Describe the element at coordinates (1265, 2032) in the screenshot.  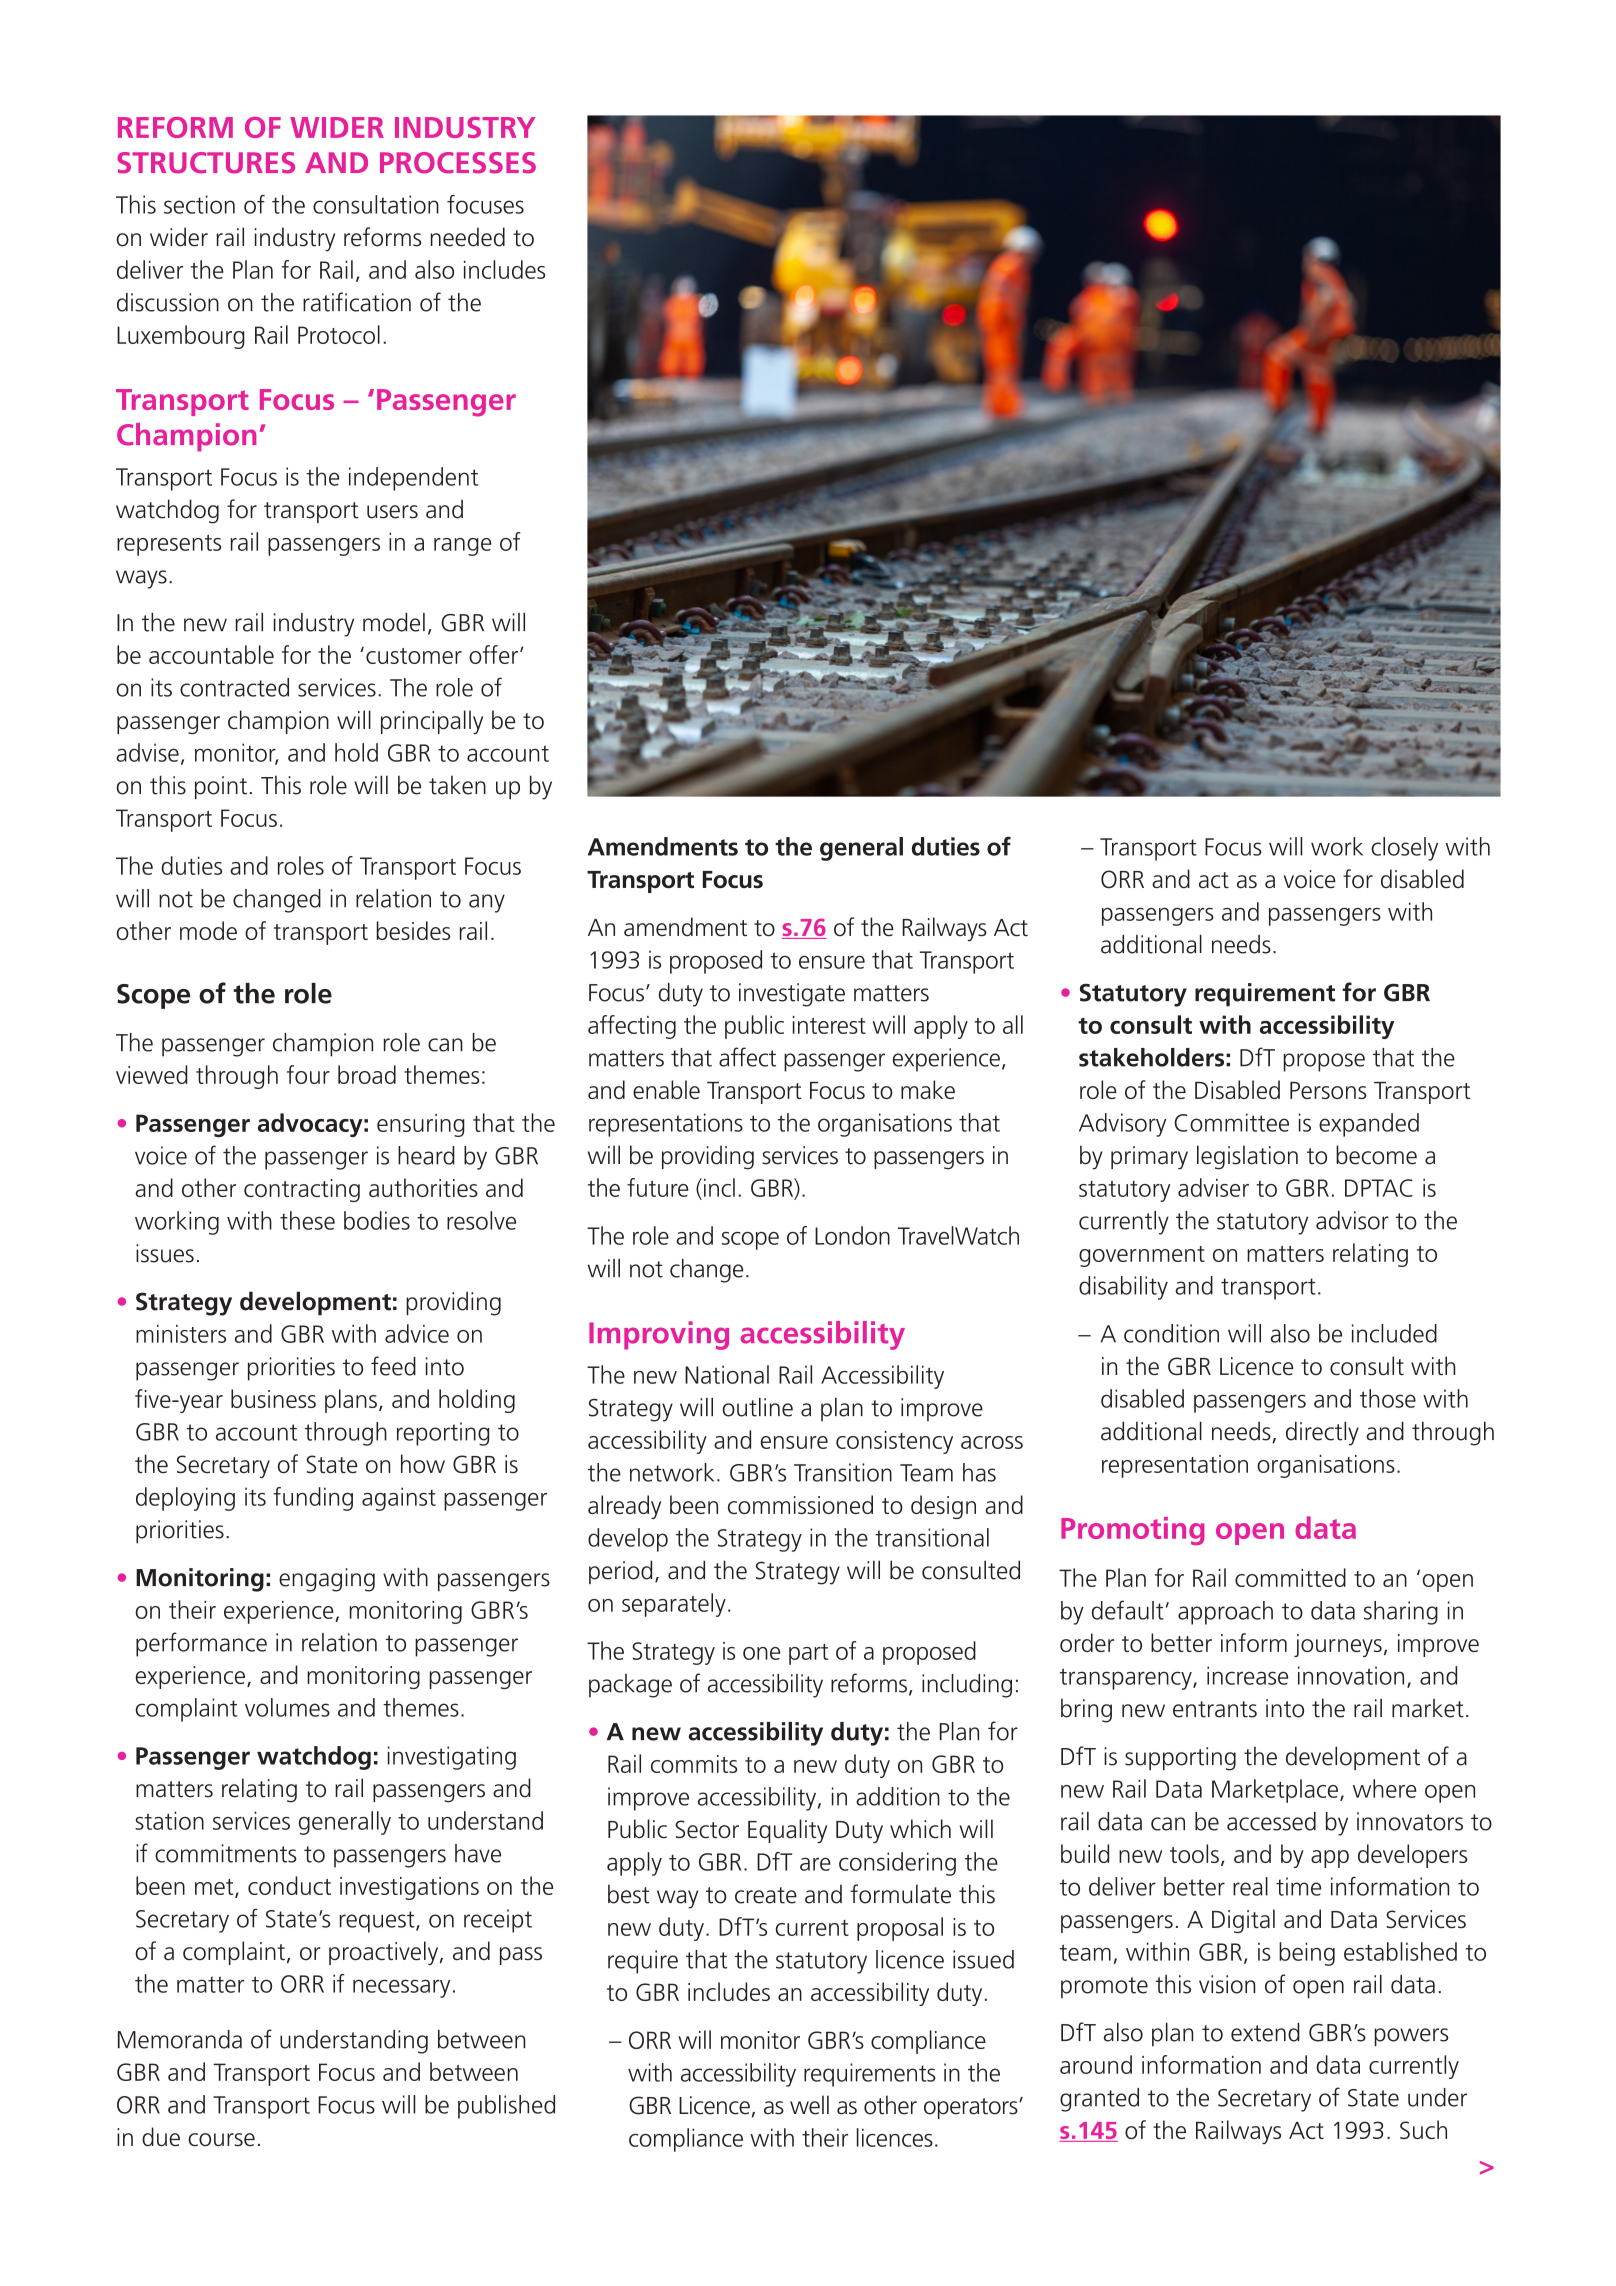
I see `extend` at that location.
